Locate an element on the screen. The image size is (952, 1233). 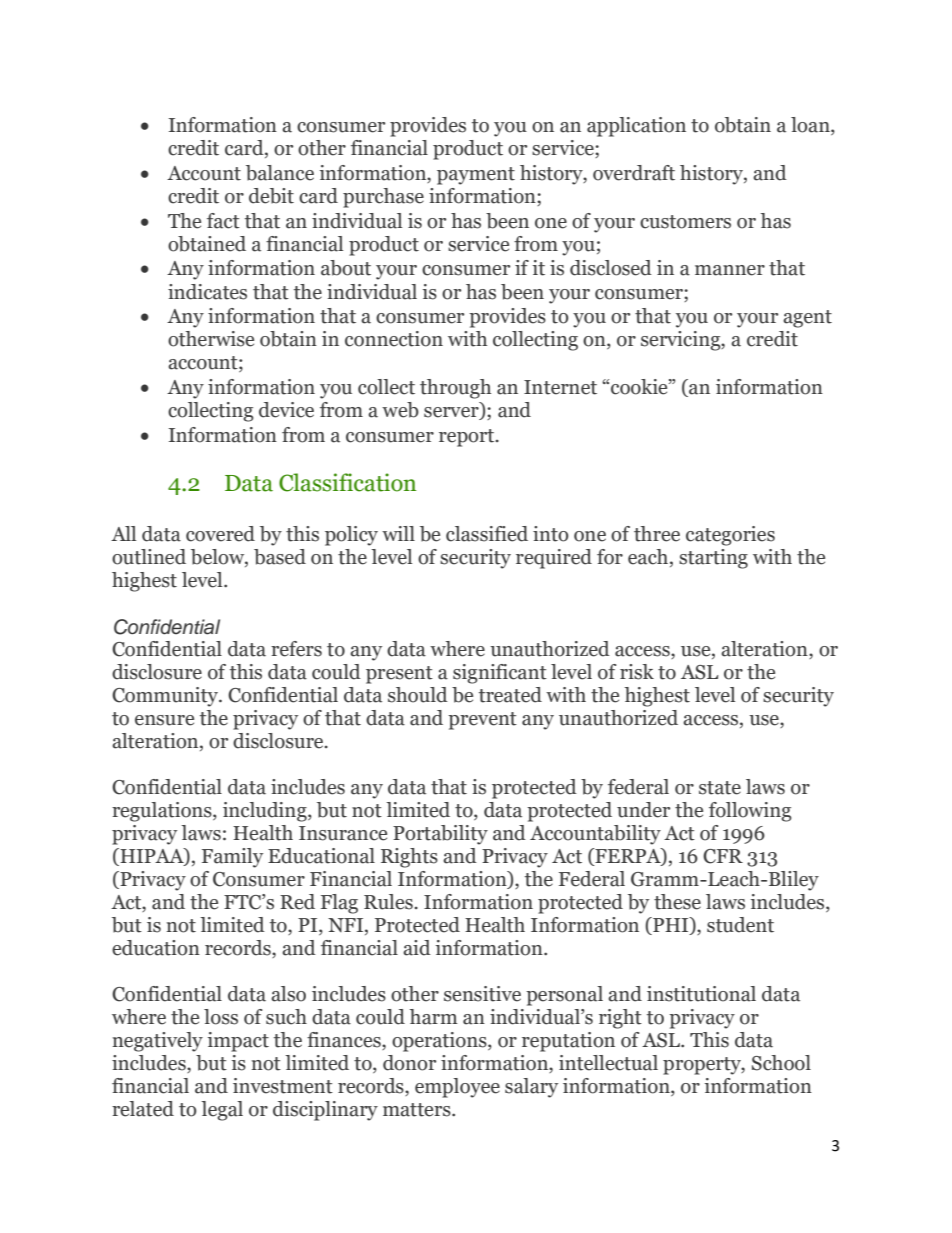
loan is located at coordinates (811, 126).
